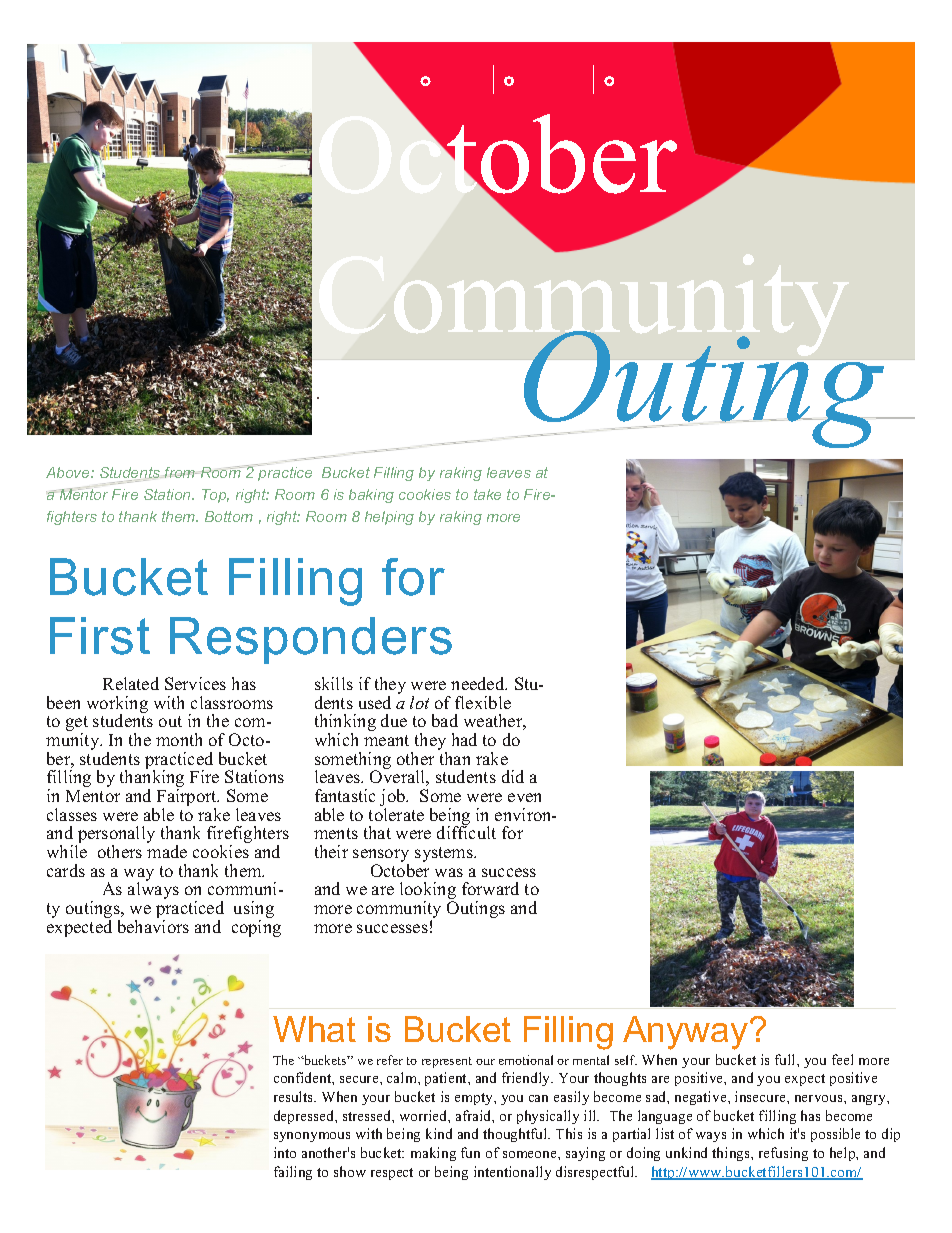 This image has width=952, height=1233. I want to click on flexible, so click(483, 702).
